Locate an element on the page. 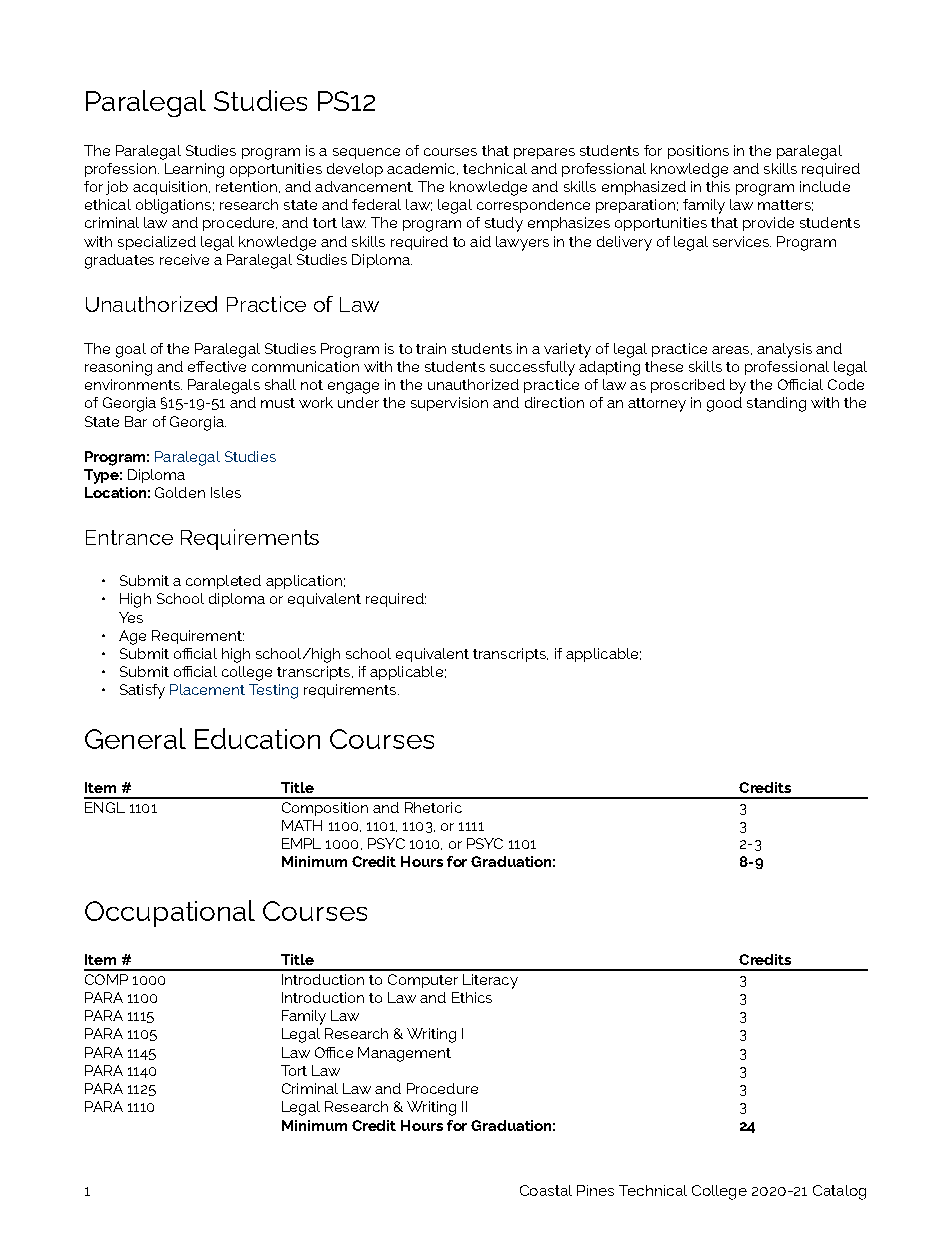  standing is located at coordinates (776, 404).
